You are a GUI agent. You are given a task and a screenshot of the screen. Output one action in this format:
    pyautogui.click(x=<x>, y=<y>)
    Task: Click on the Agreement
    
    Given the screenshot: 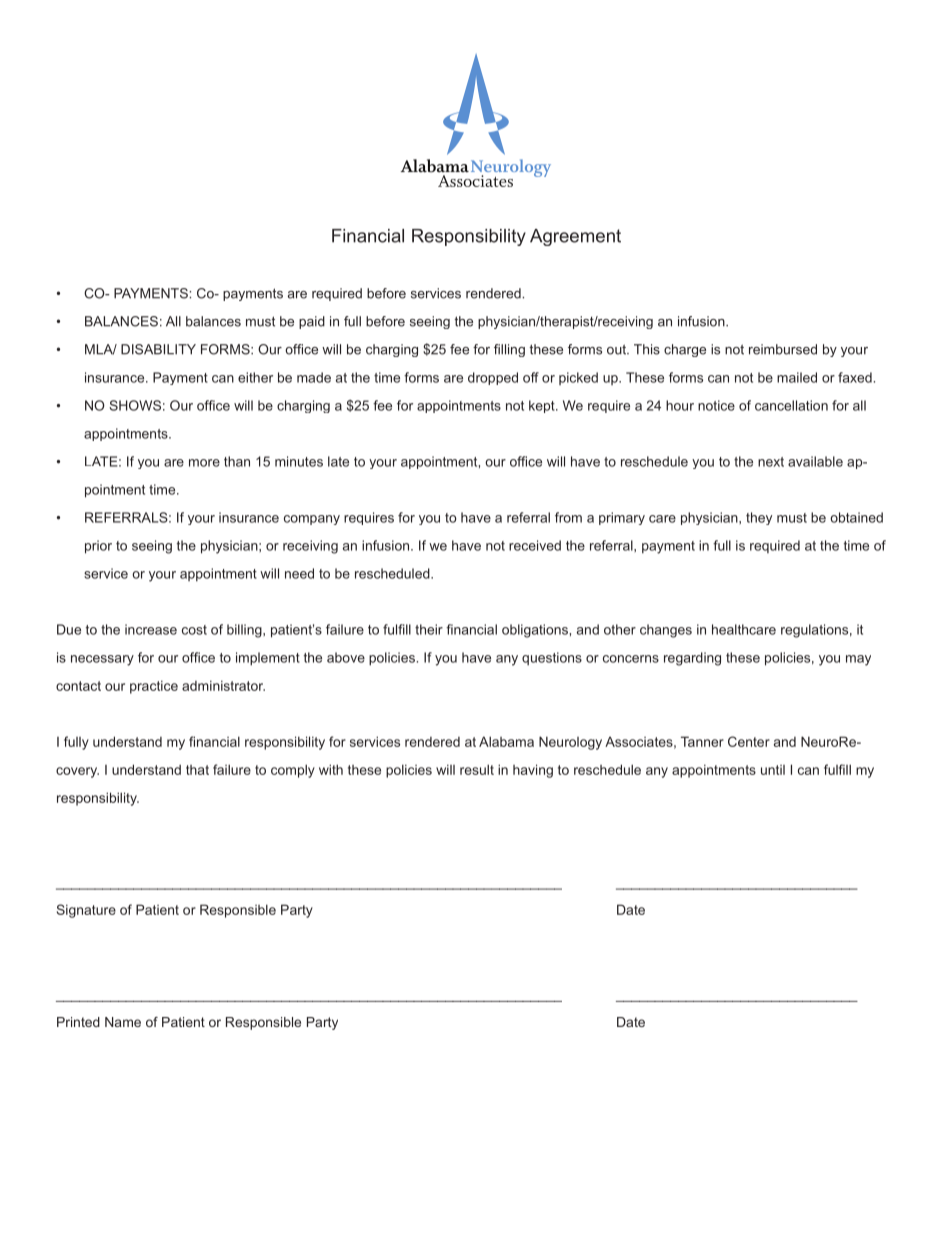 What is the action you would take?
    pyautogui.click(x=575, y=237)
